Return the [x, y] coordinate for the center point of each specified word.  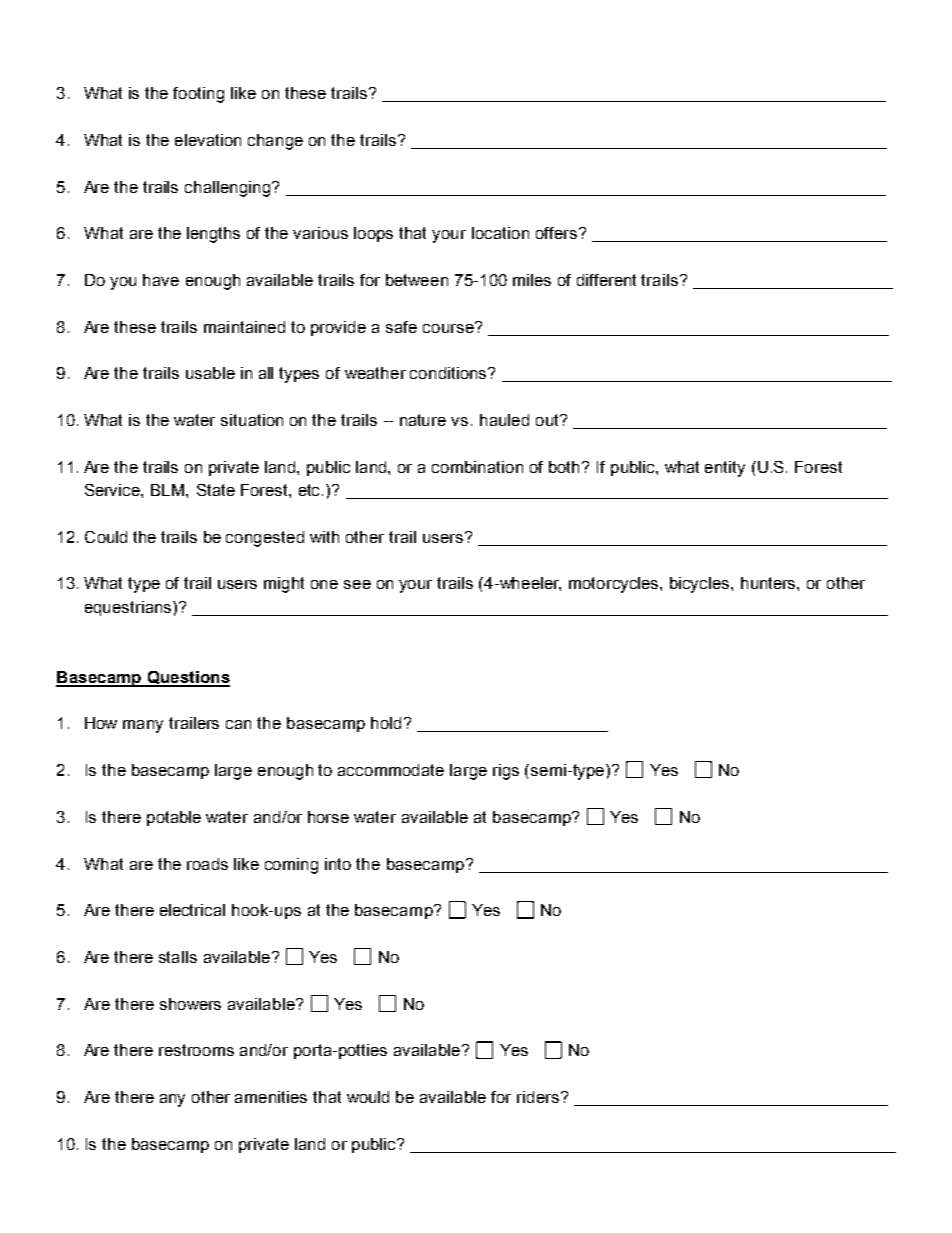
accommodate [391, 770]
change [275, 142]
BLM [169, 490]
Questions [187, 678]
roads [207, 864]
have [161, 280]
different [606, 280]
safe [401, 327]
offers [556, 233]
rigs [506, 772]
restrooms [196, 1050]
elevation [208, 140]
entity [725, 469]
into [338, 864]
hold [386, 723]
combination [477, 467]
